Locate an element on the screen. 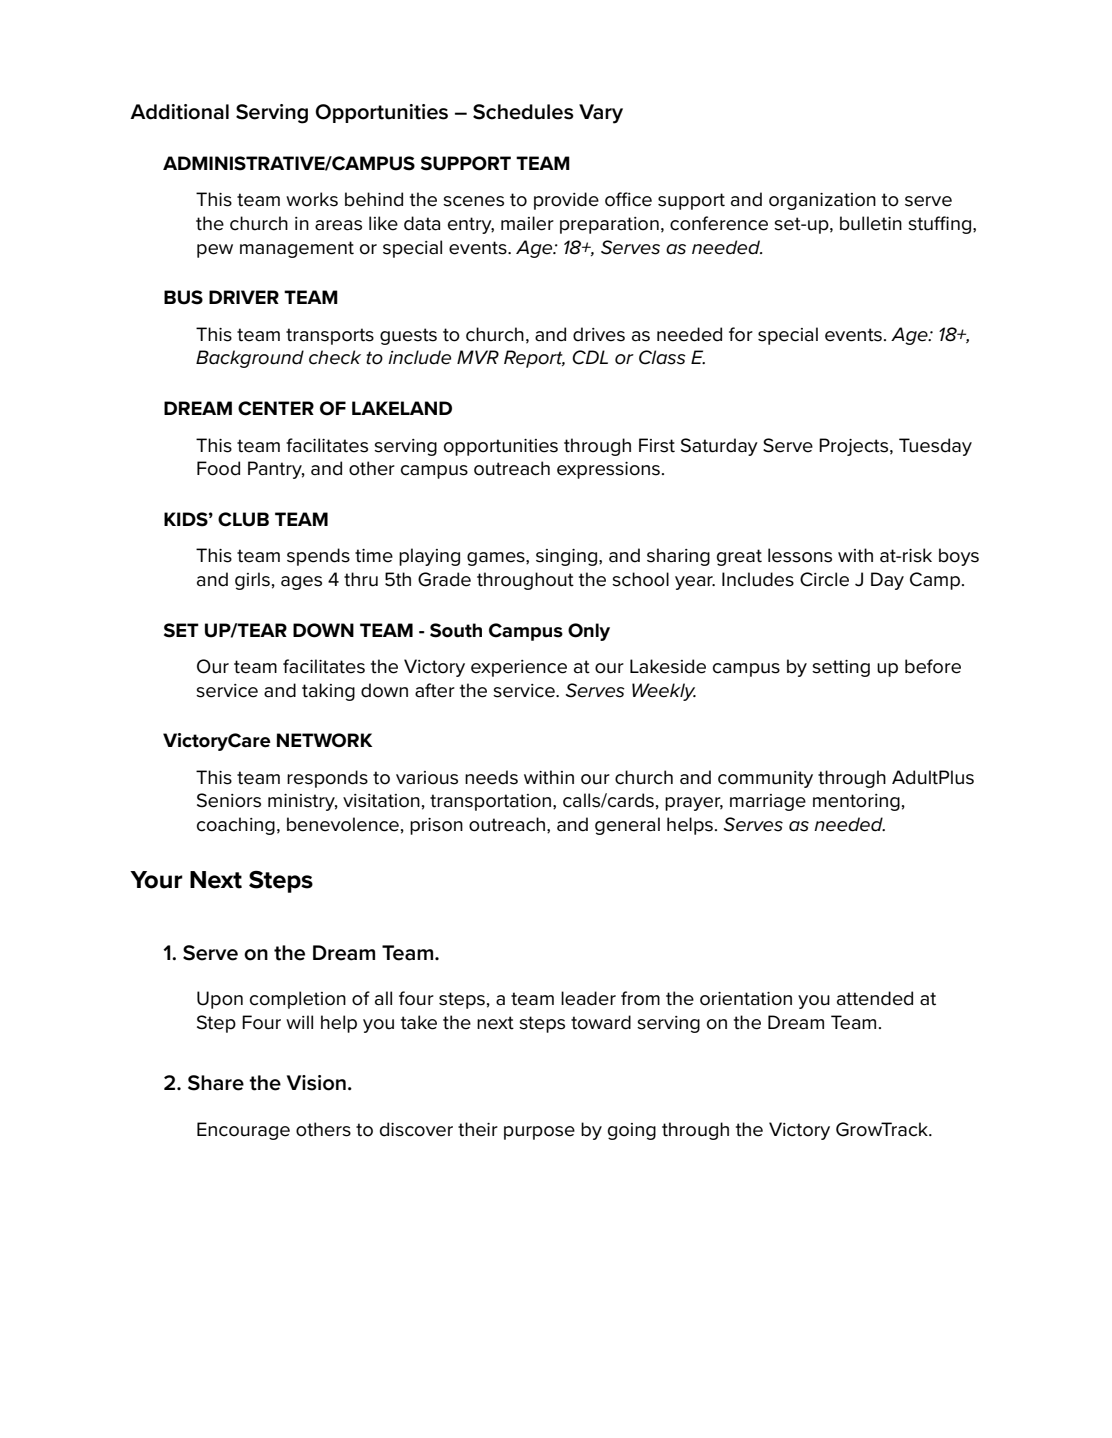 This screenshot has width=1112, height=1438. purpose is located at coordinates (539, 1133).
